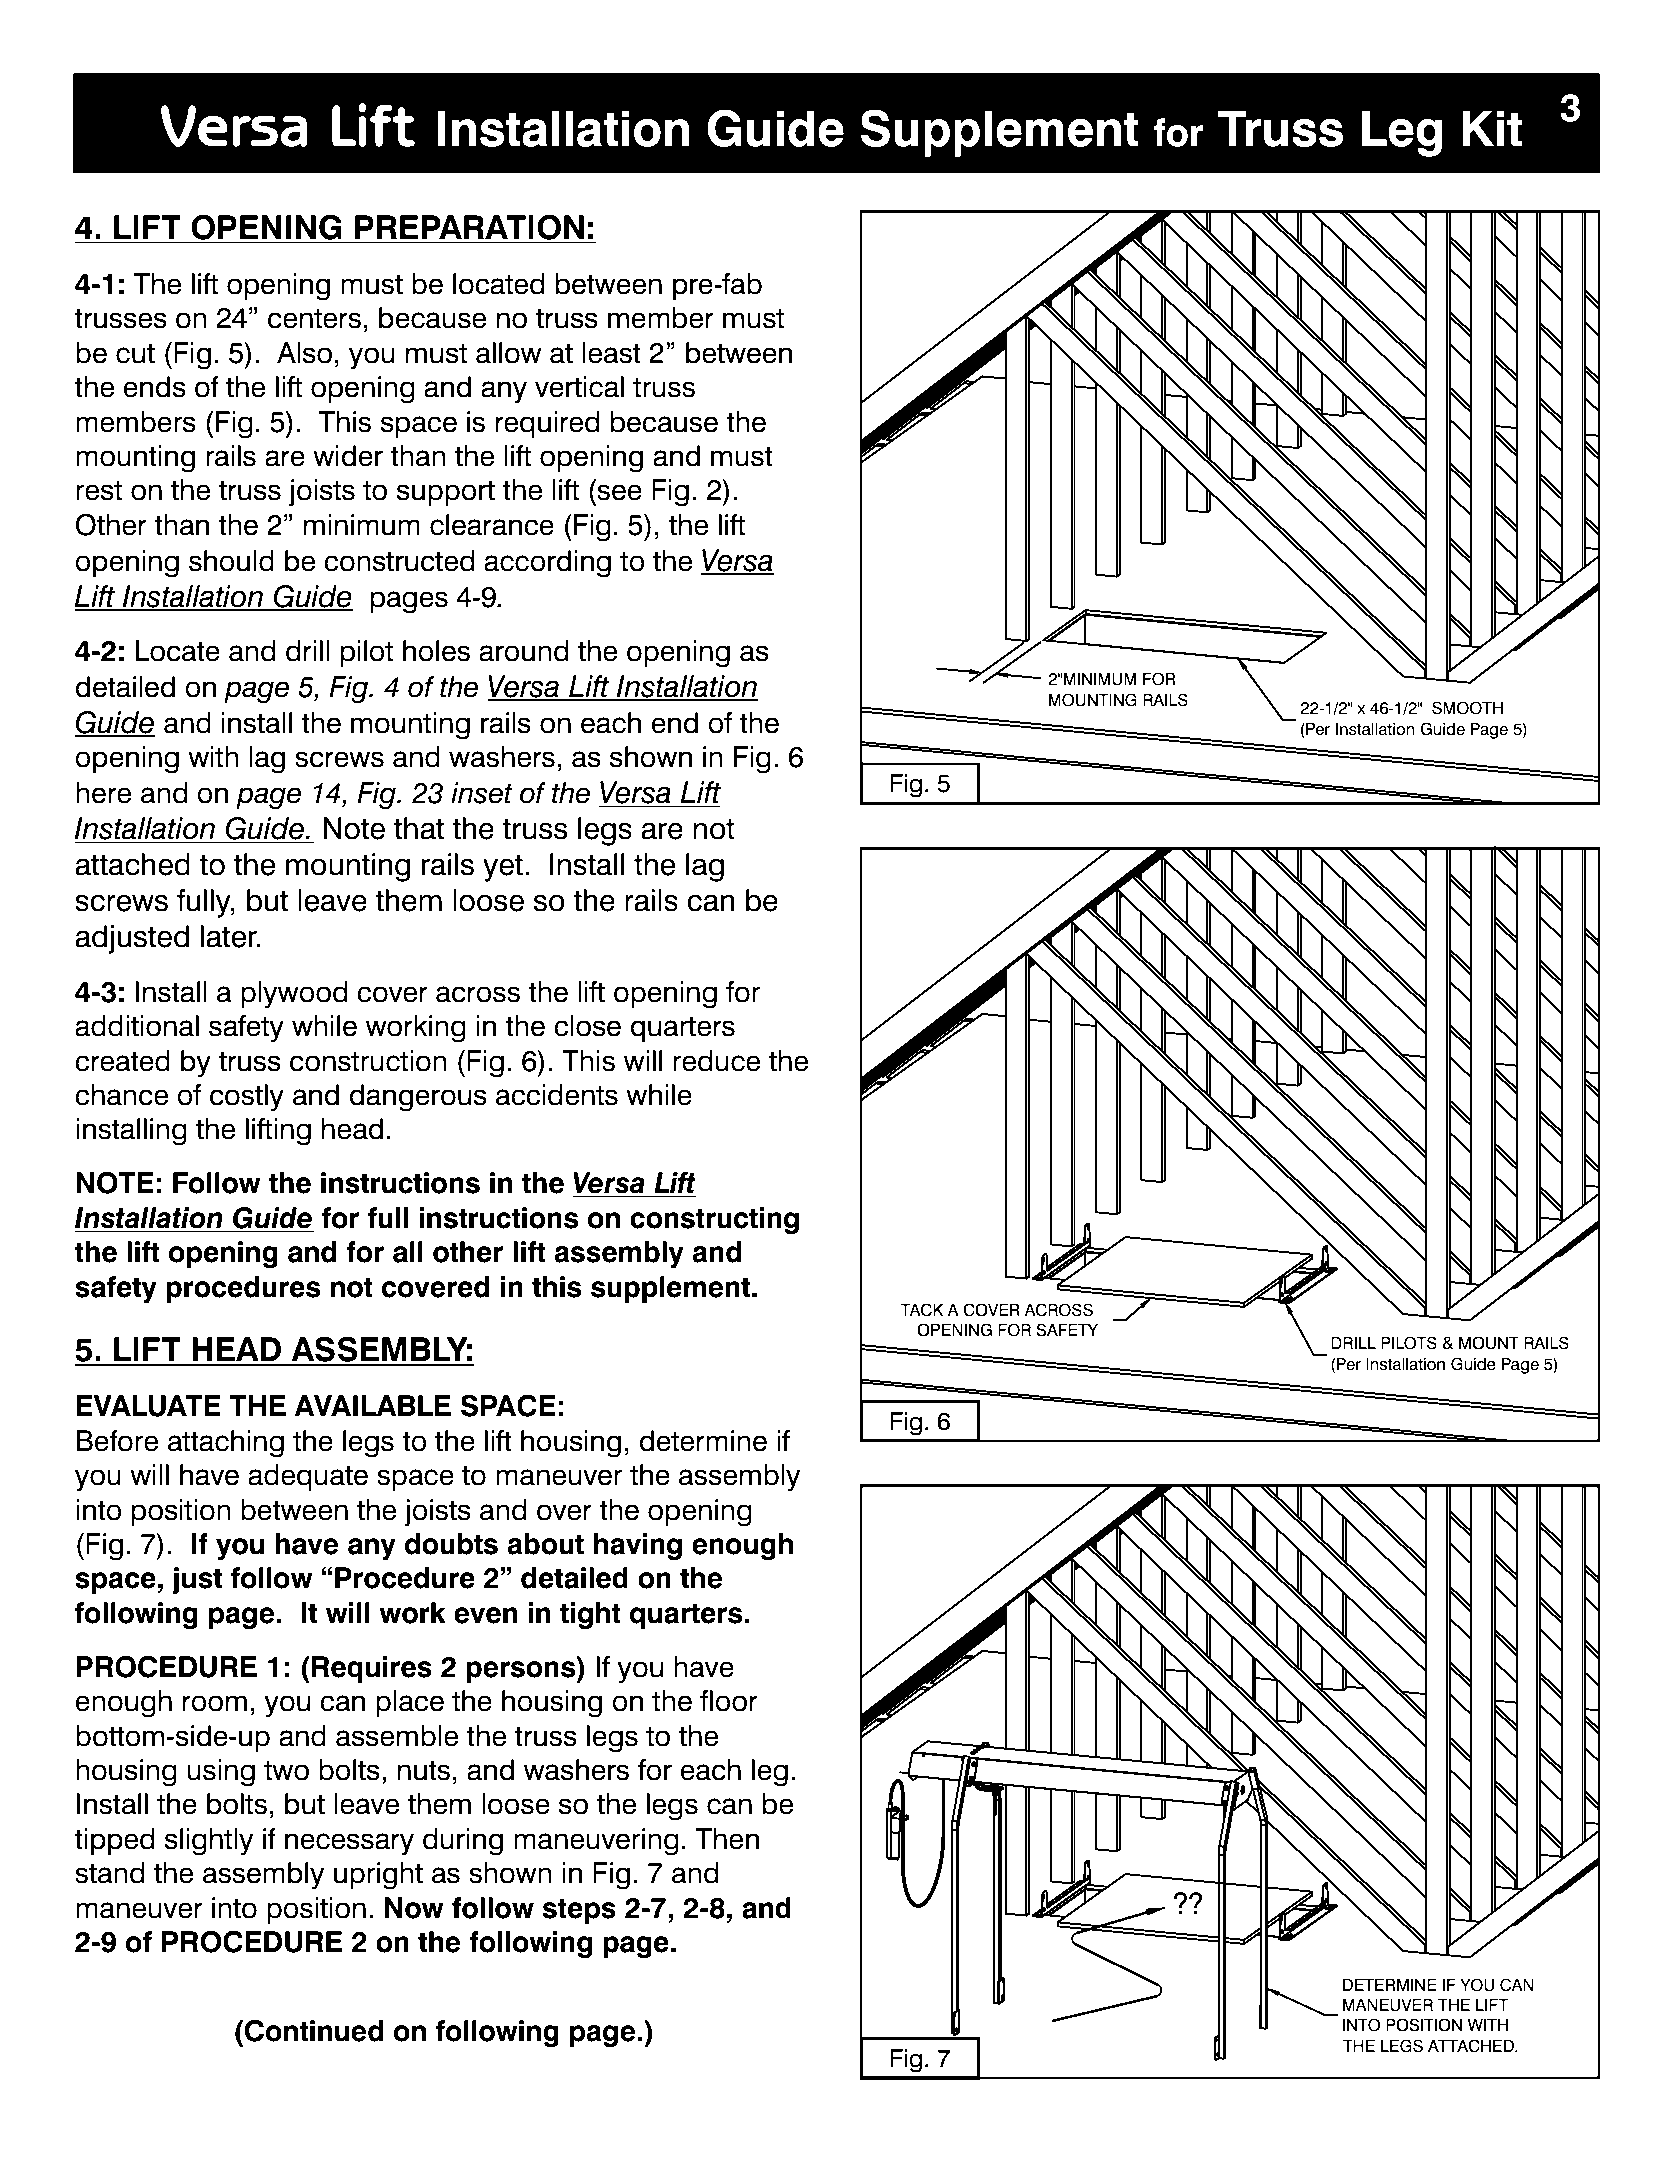 The image size is (1673, 2165). What do you see at coordinates (1467, 708) in the image?
I see `SMOOTH` at bounding box center [1467, 708].
